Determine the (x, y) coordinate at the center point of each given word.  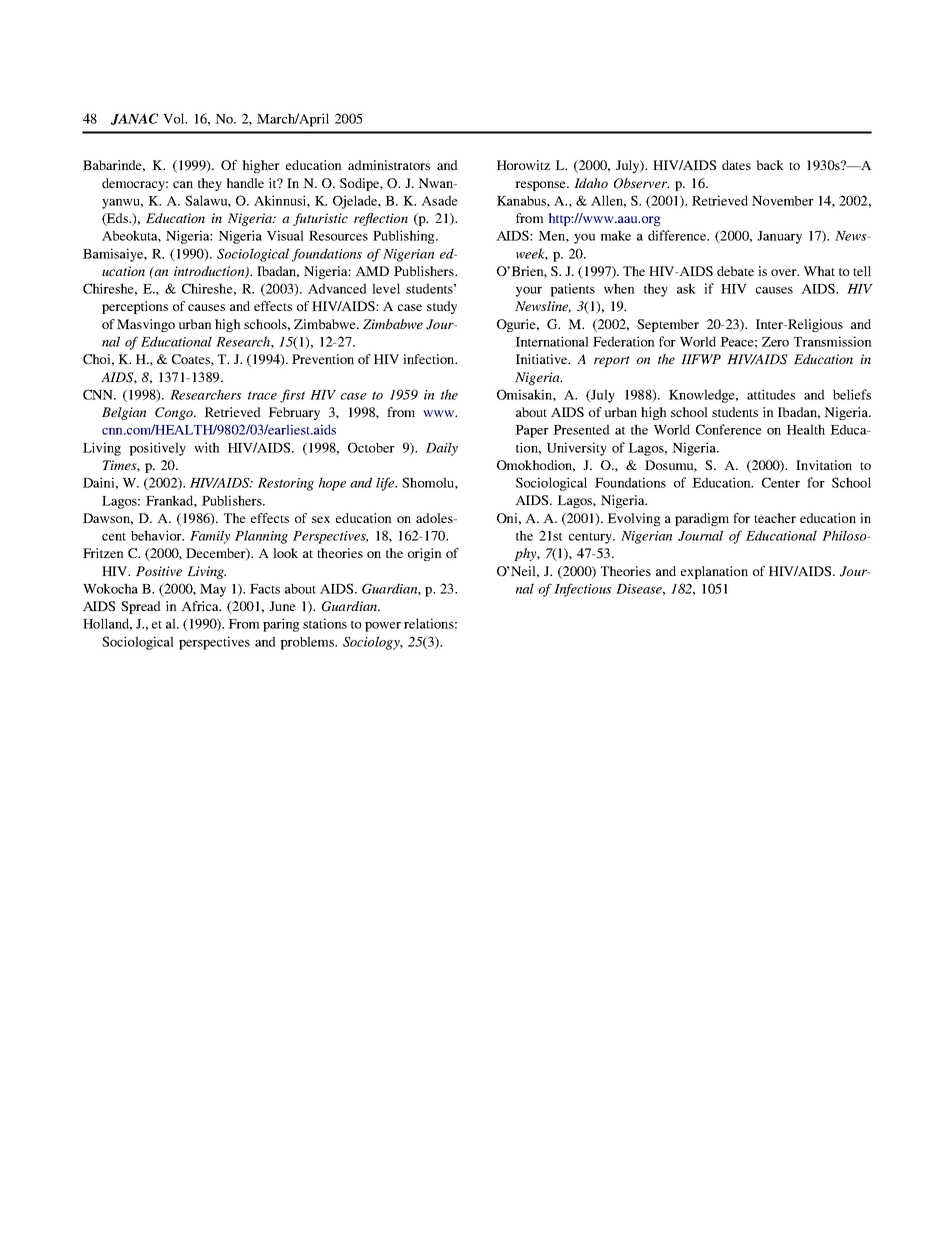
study (442, 307)
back (770, 165)
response (541, 186)
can (183, 184)
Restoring (286, 484)
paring (281, 625)
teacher (775, 518)
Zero (775, 342)
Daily (442, 449)
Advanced (337, 288)
